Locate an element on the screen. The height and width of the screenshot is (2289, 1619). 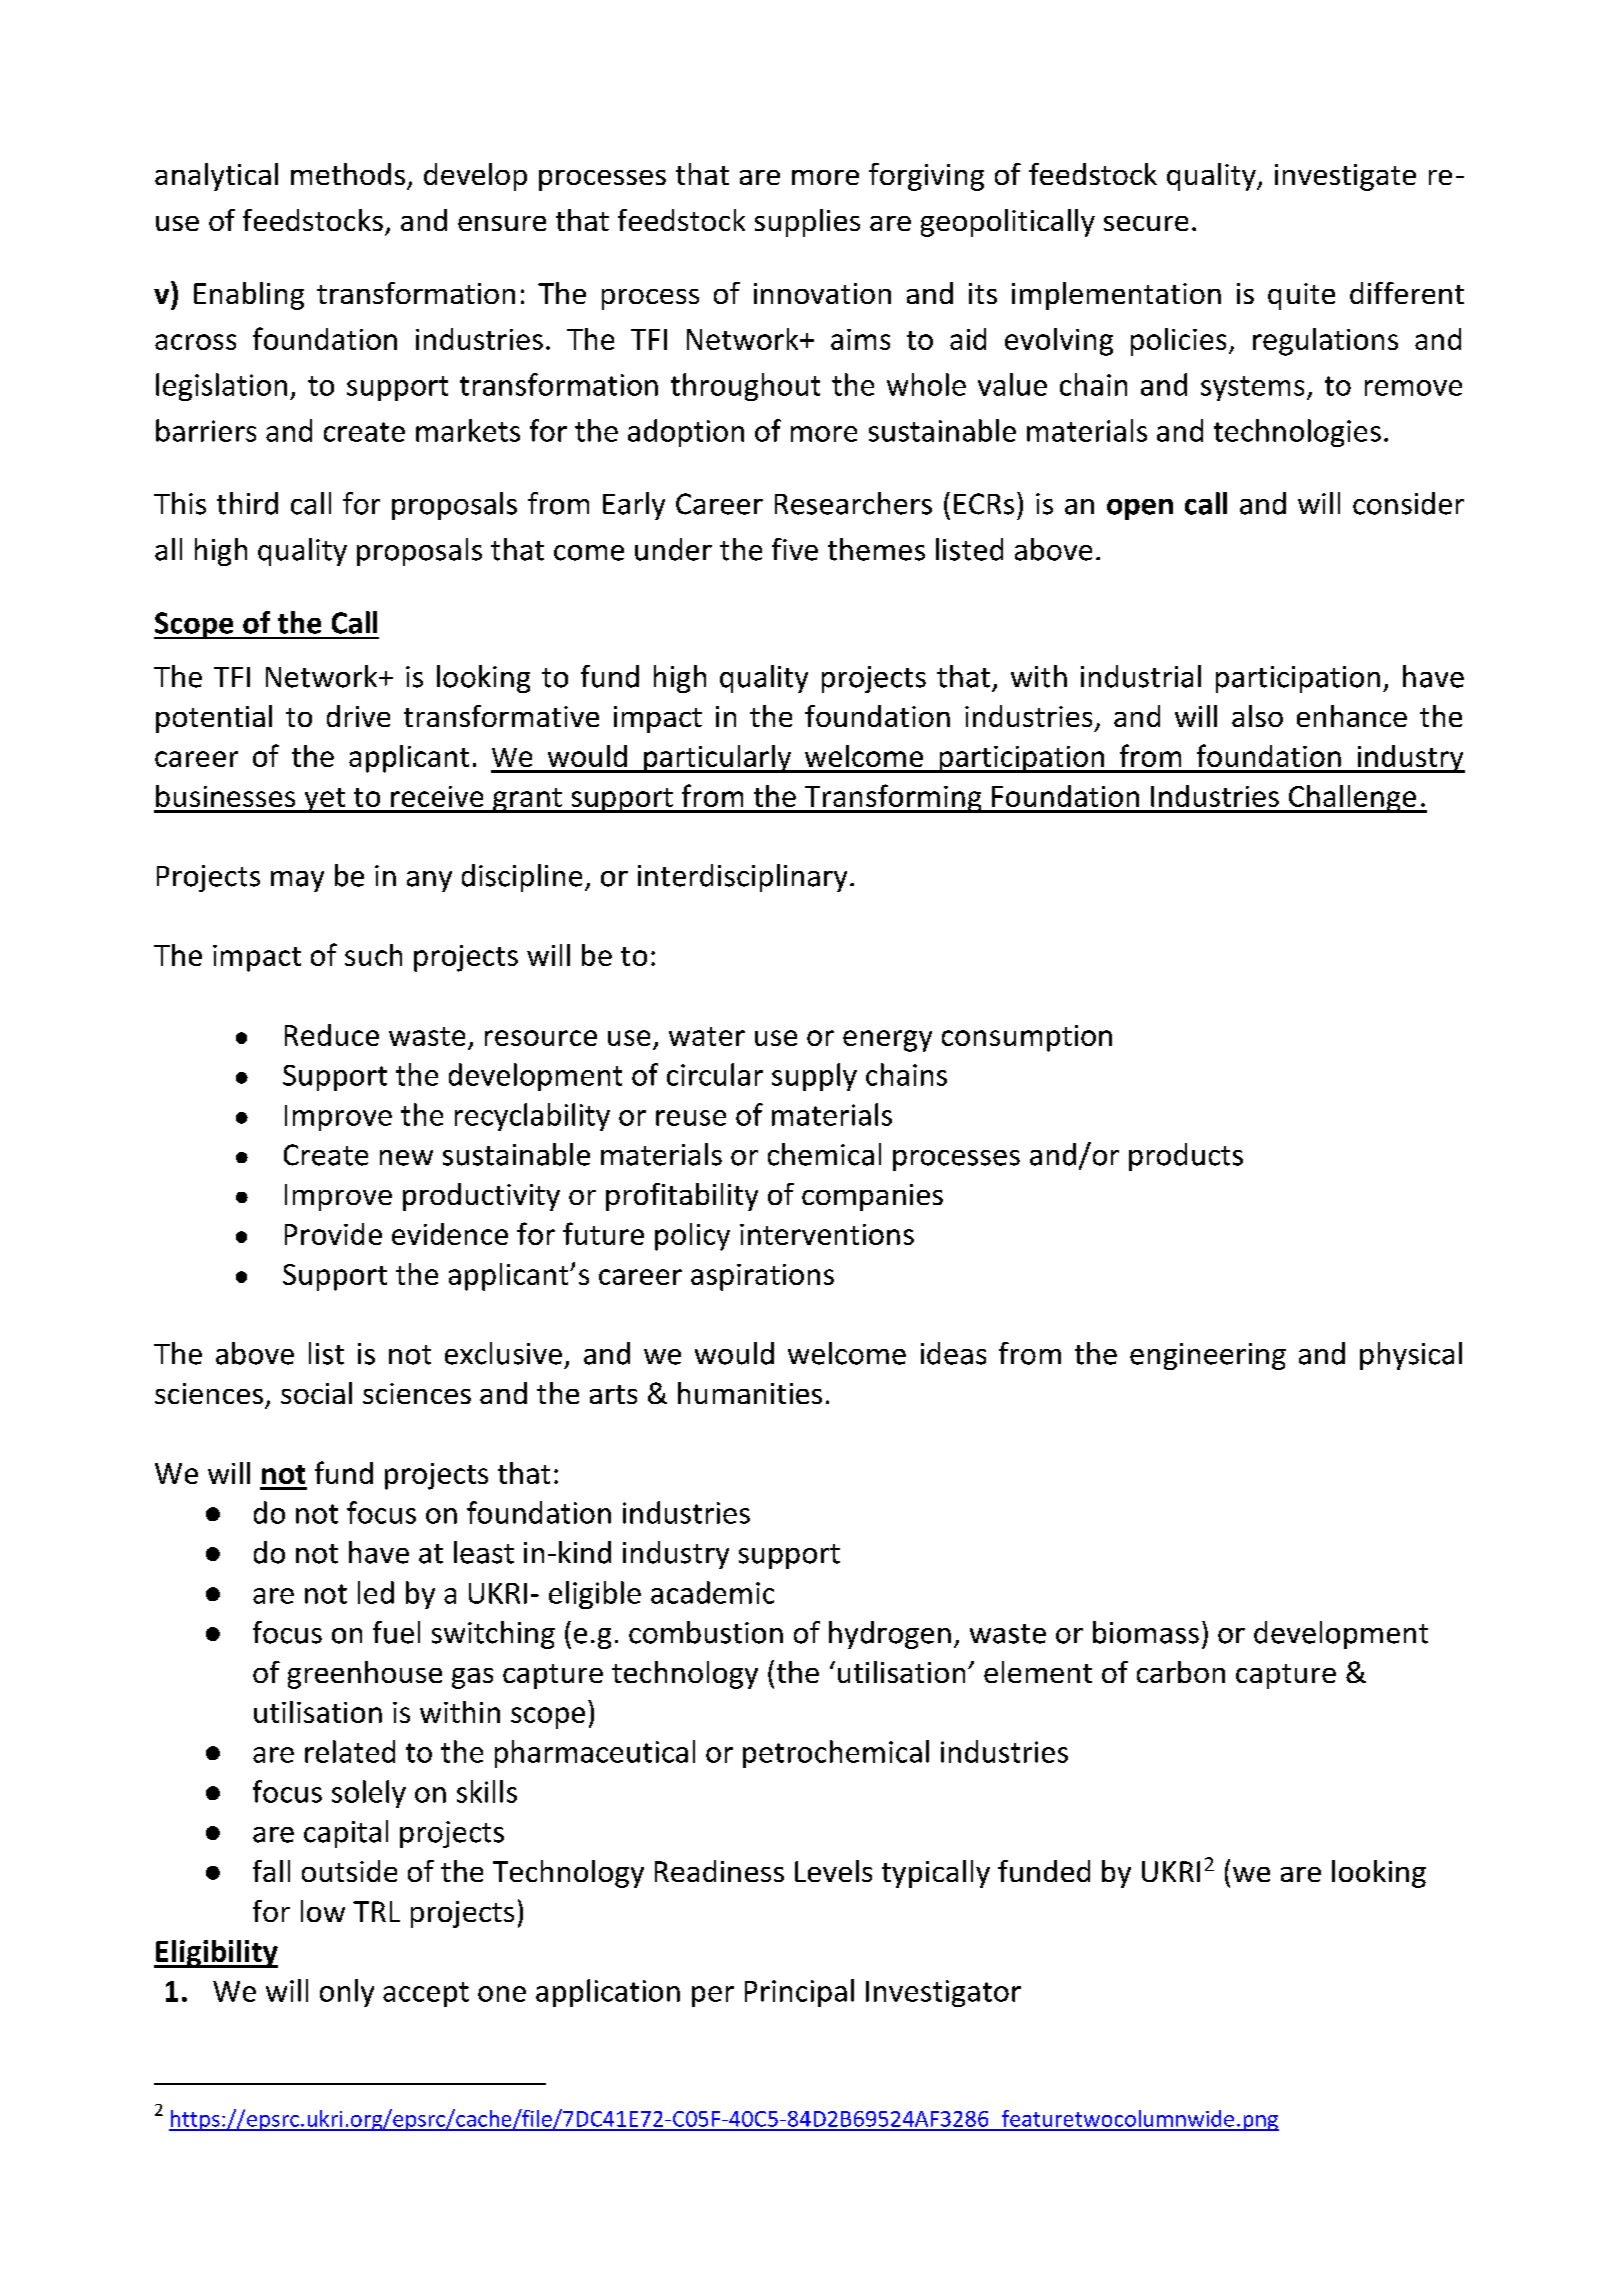
quite is located at coordinates (1301, 296).
